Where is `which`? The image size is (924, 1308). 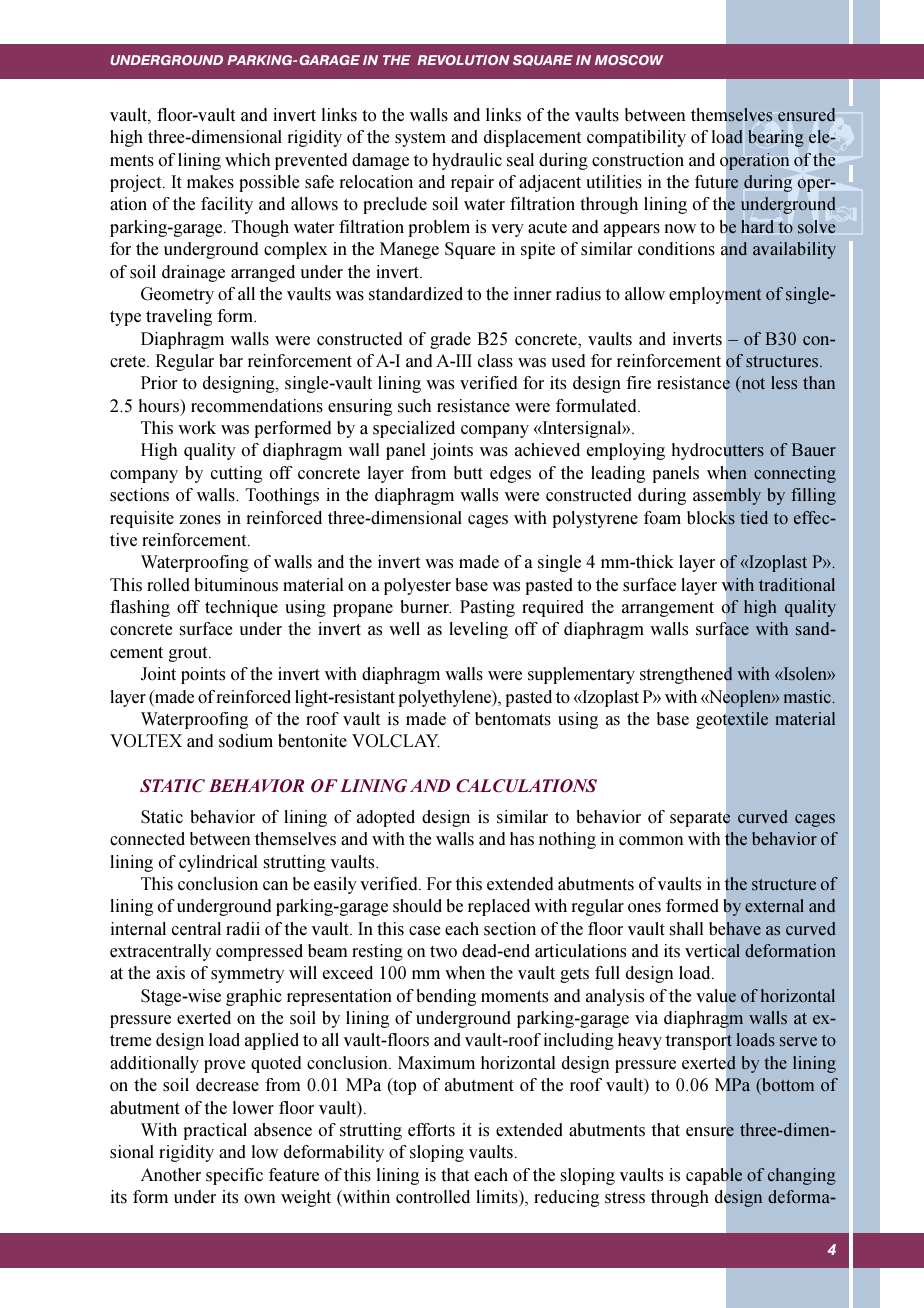
which is located at coordinates (247, 160).
